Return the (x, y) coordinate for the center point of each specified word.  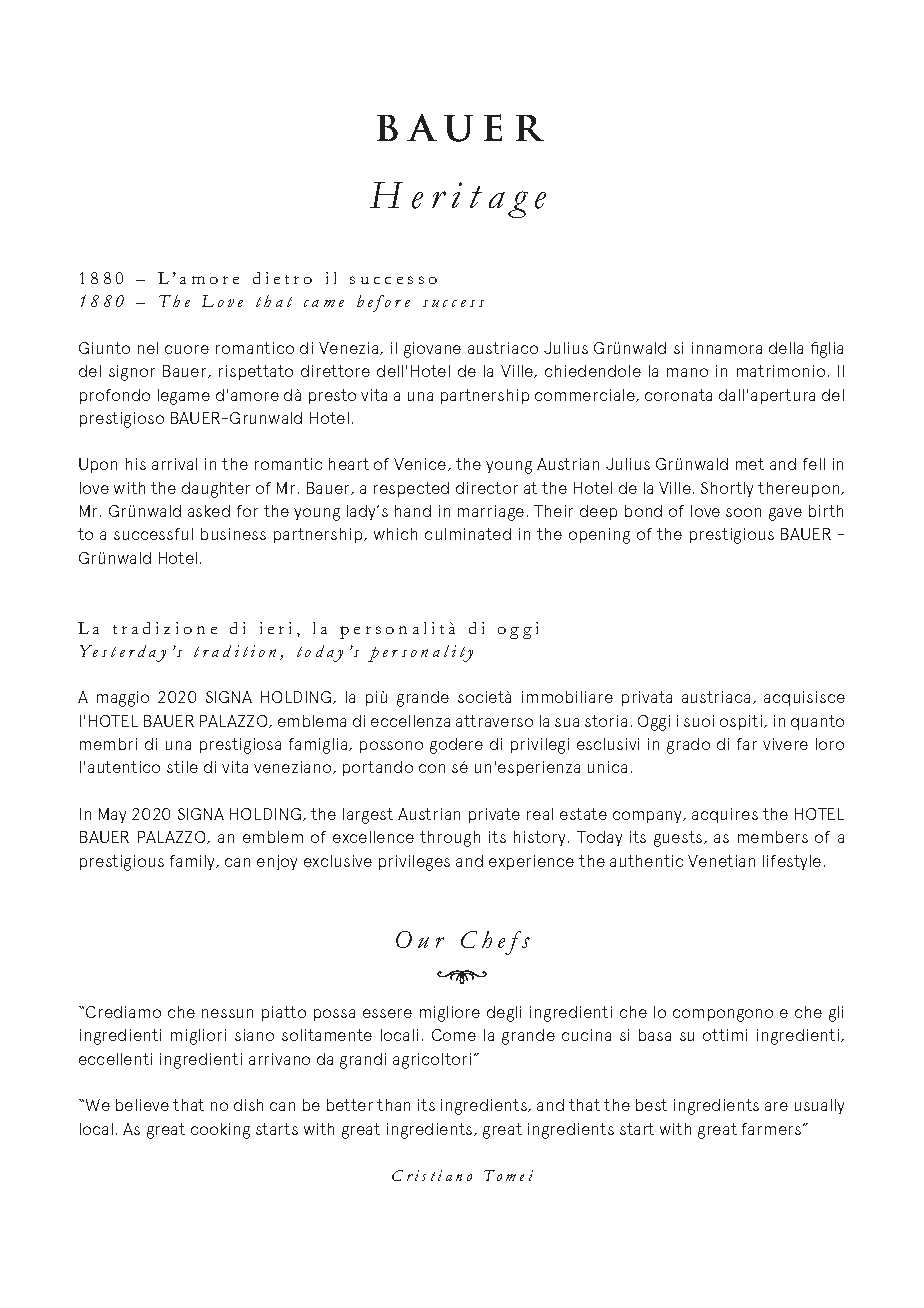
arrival (174, 464)
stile (182, 767)
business (233, 534)
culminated (468, 534)
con (432, 768)
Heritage (458, 200)
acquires (725, 815)
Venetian (721, 861)
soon (743, 512)
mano (687, 372)
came (324, 303)
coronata (678, 395)
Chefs (495, 943)
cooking (220, 1131)
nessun (227, 1013)
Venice (421, 464)
